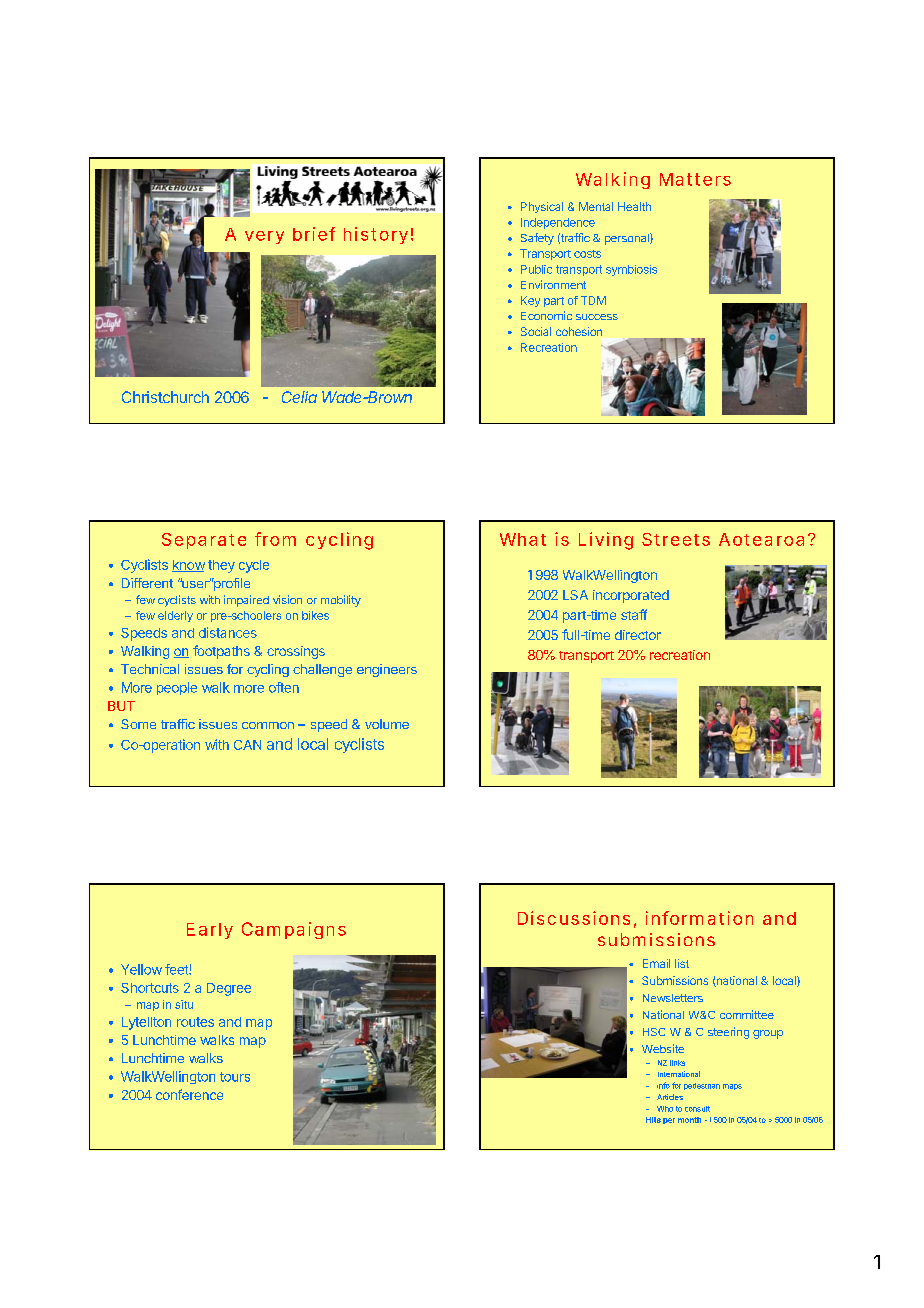 The image size is (924, 1308). Describe the element at coordinates (702, 1086) in the image. I see `pedestrian` at that location.
